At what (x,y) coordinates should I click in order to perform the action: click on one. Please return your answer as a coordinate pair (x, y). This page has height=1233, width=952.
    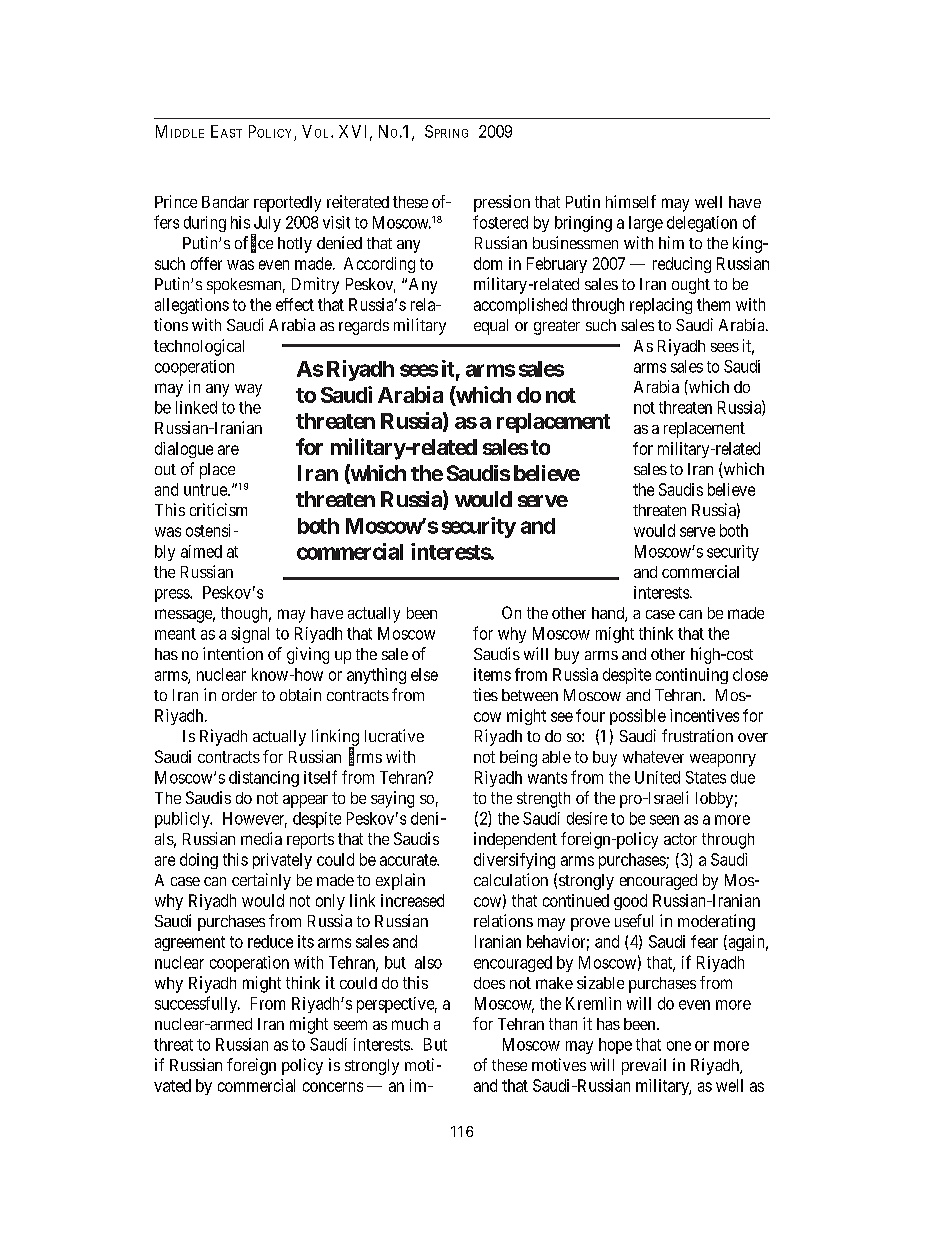
    Looking at the image, I should click on (679, 1046).
